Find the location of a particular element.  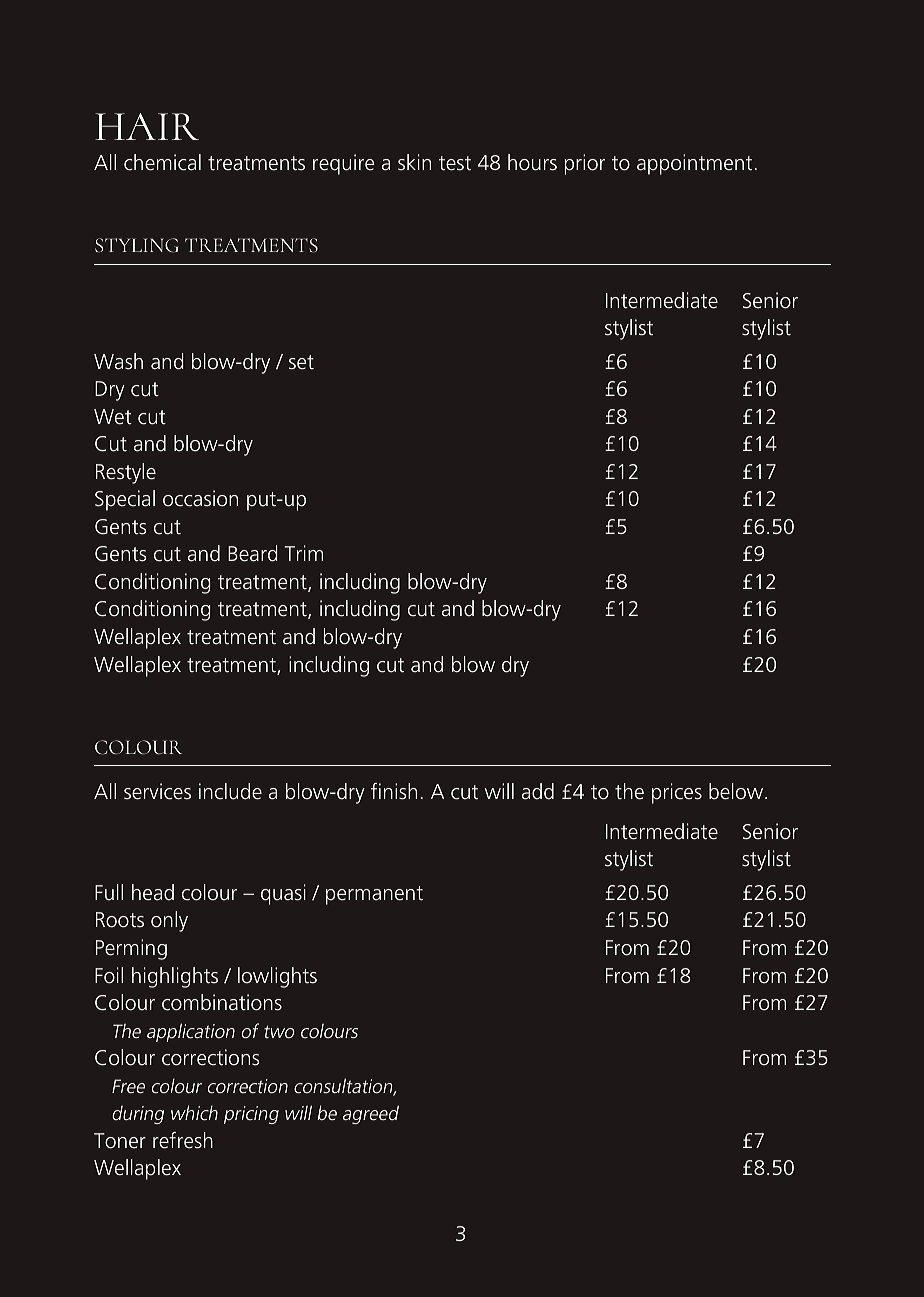

Wet is located at coordinates (113, 417).
